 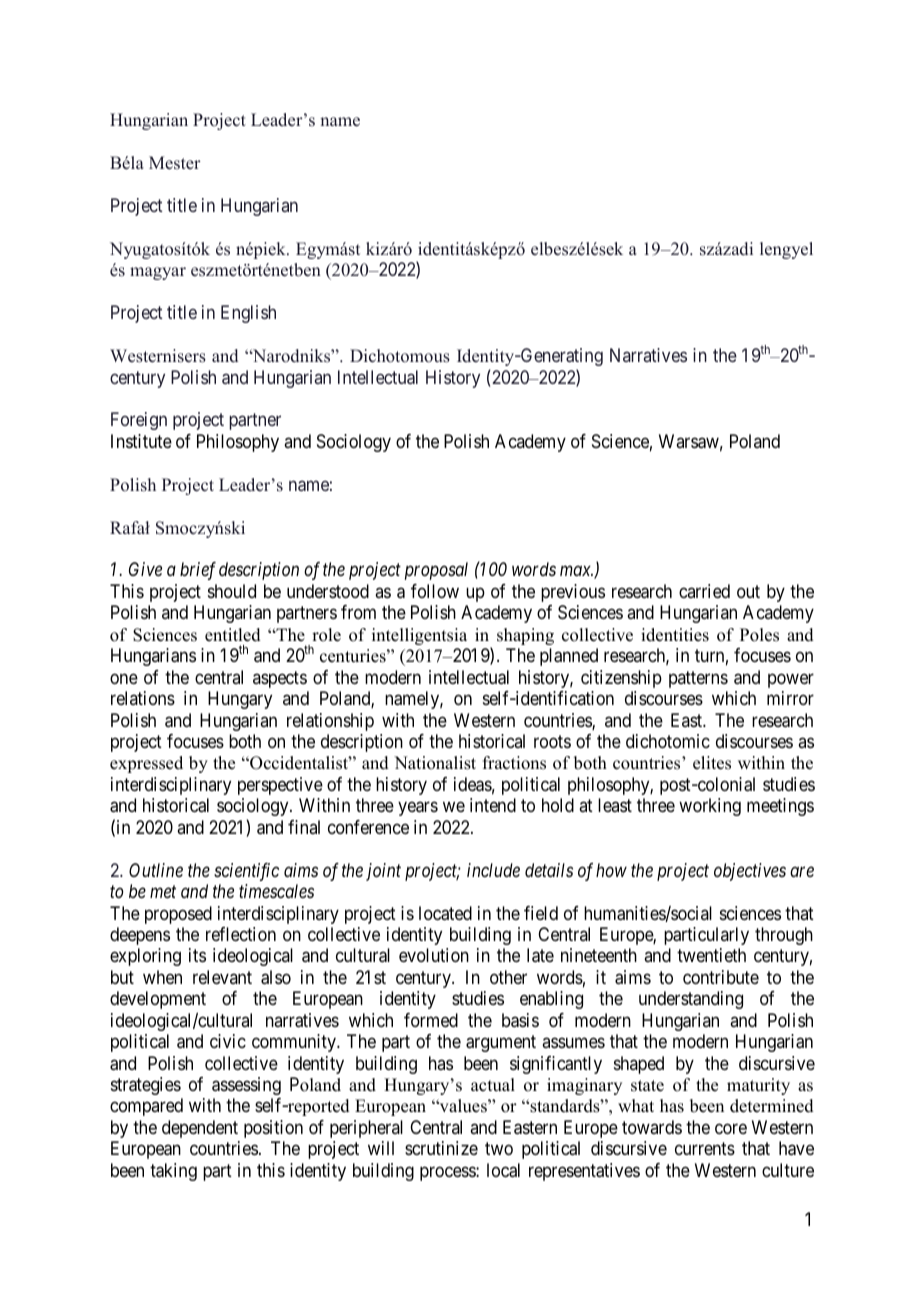 What do you see at coordinates (721, 977) in the document?
I see `contribute` at bounding box center [721, 977].
